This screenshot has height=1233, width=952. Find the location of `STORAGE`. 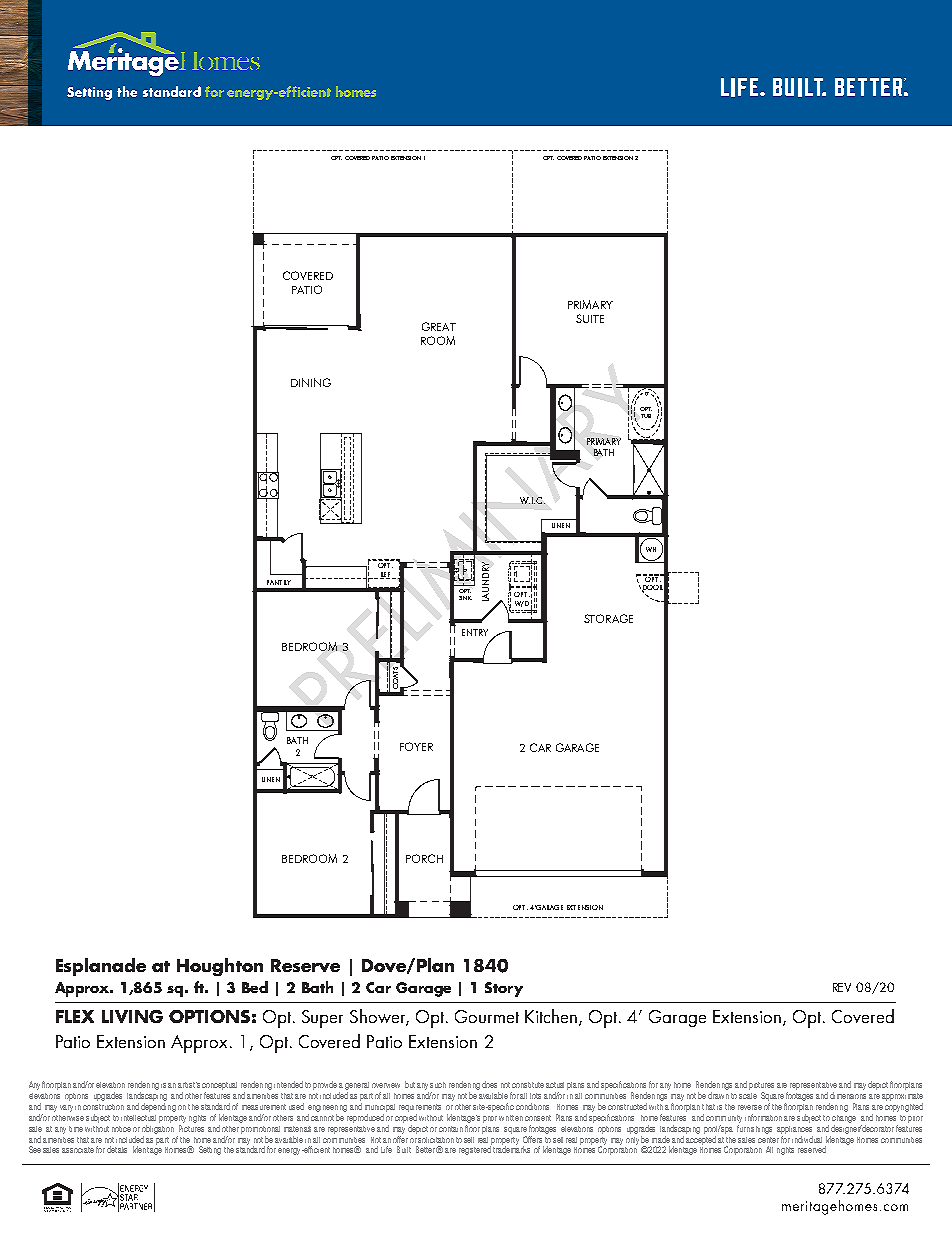

STORAGE is located at coordinates (608, 618).
